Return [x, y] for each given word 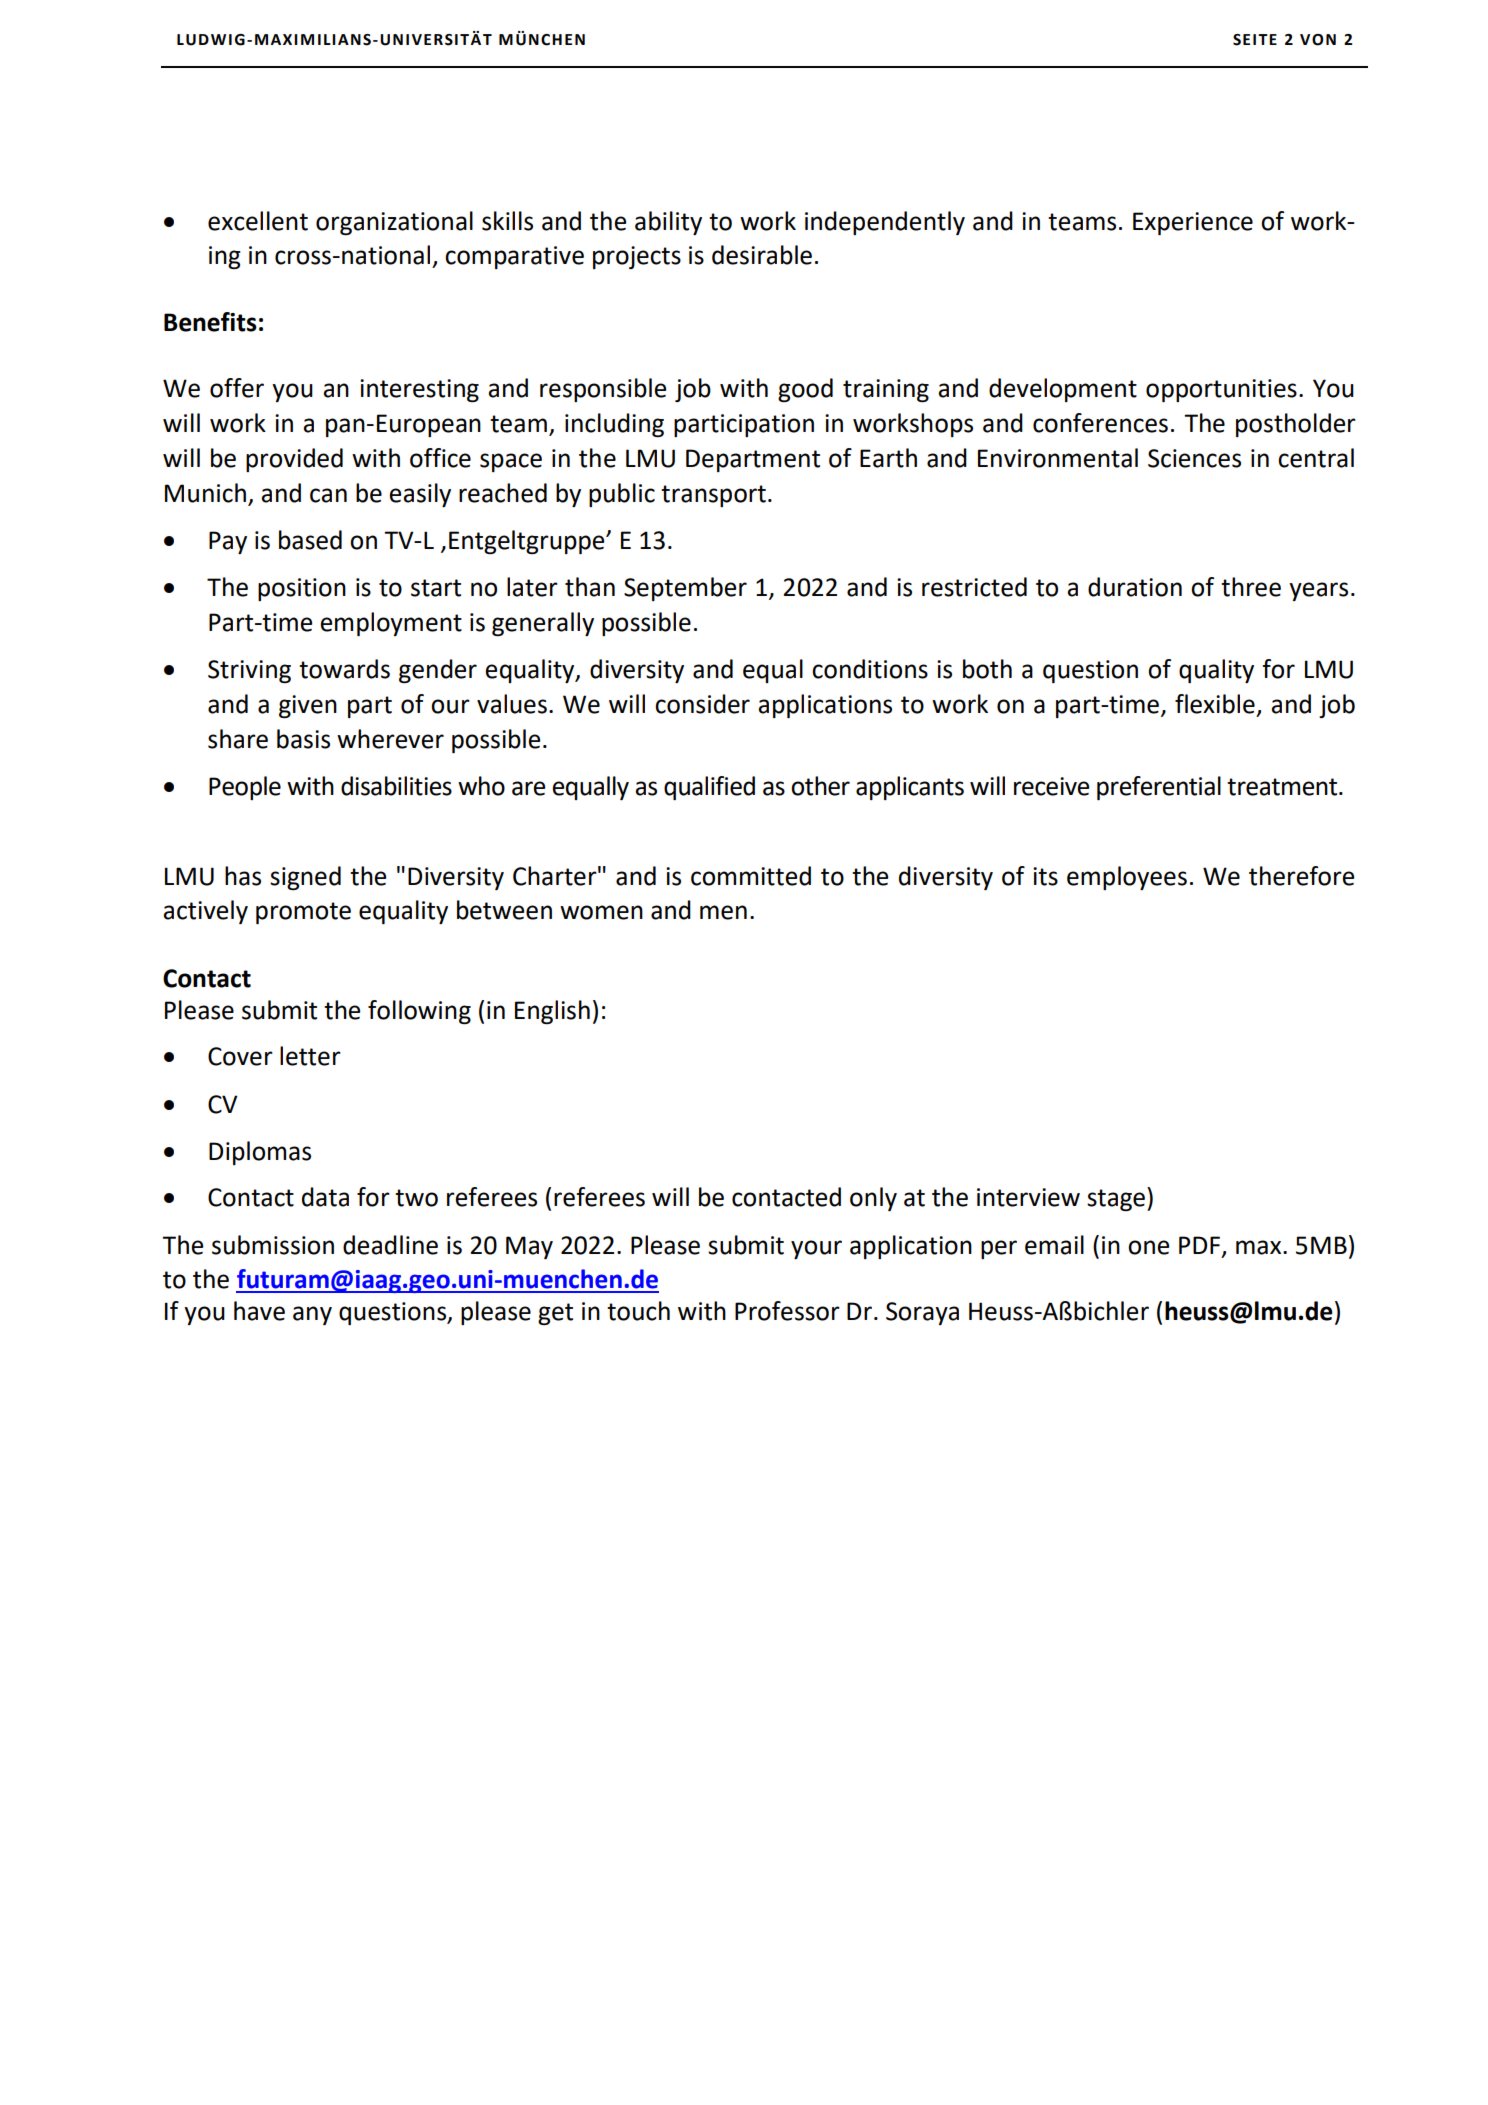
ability [668, 223]
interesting [419, 391]
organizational [394, 223]
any [312, 1315]
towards [344, 669]
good [805, 390]
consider [702, 704]
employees [1127, 878]
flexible [1215, 704]
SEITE [1255, 40]
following [419, 1012]
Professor [787, 1311]
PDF [1201, 1246]
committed [751, 876]
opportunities [1221, 390]
